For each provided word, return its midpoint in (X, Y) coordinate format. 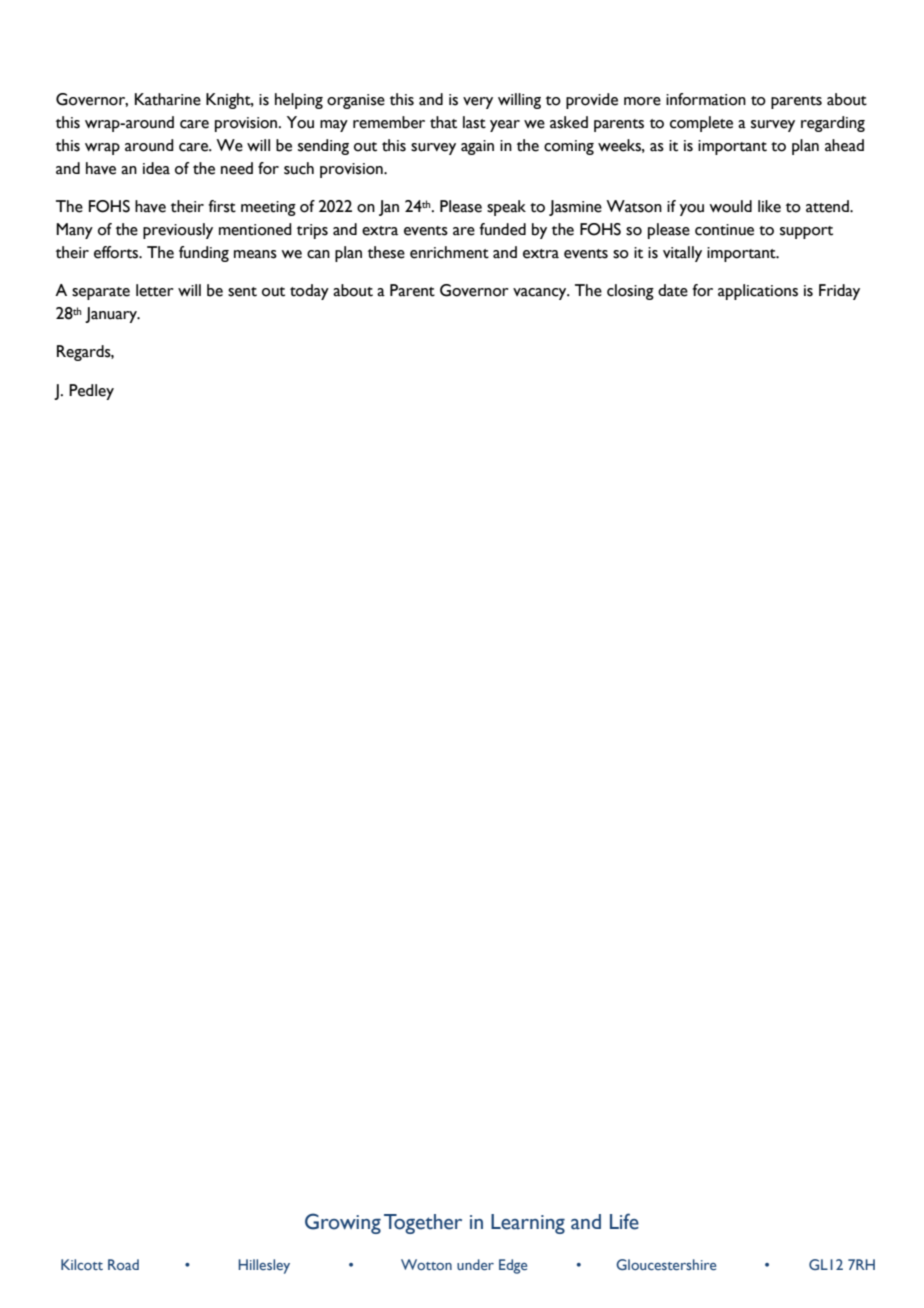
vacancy (541, 294)
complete (701, 124)
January (112, 315)
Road (123, 1264)
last (474, 122)
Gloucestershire (666, 1264)
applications (758, 292)
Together (423, 1224)
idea (156, 168)
